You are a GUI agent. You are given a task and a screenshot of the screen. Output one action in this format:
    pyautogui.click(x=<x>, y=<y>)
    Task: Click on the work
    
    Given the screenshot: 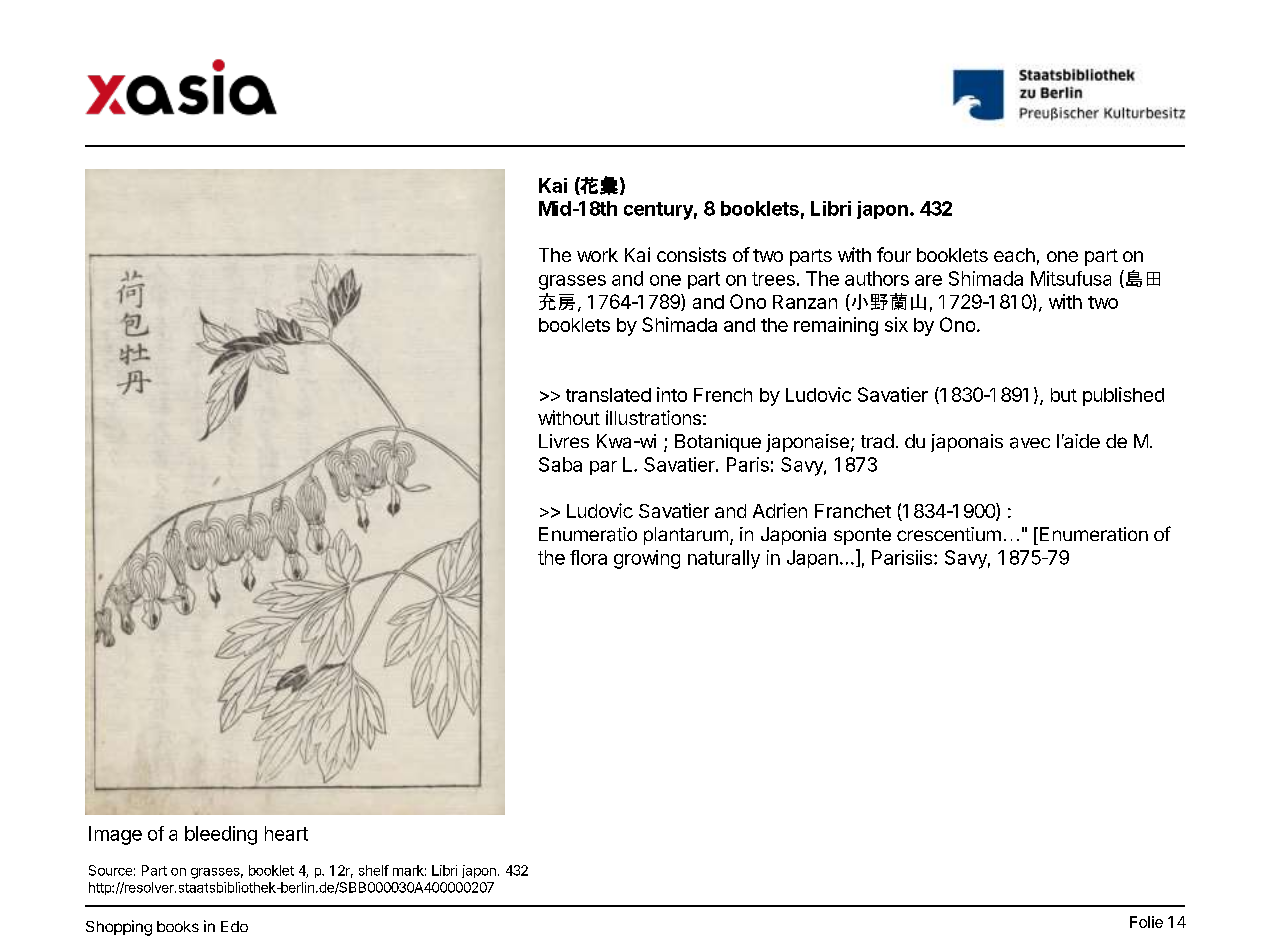 What is the action you would take?
    pyautogui.click(x=597, y=255)
